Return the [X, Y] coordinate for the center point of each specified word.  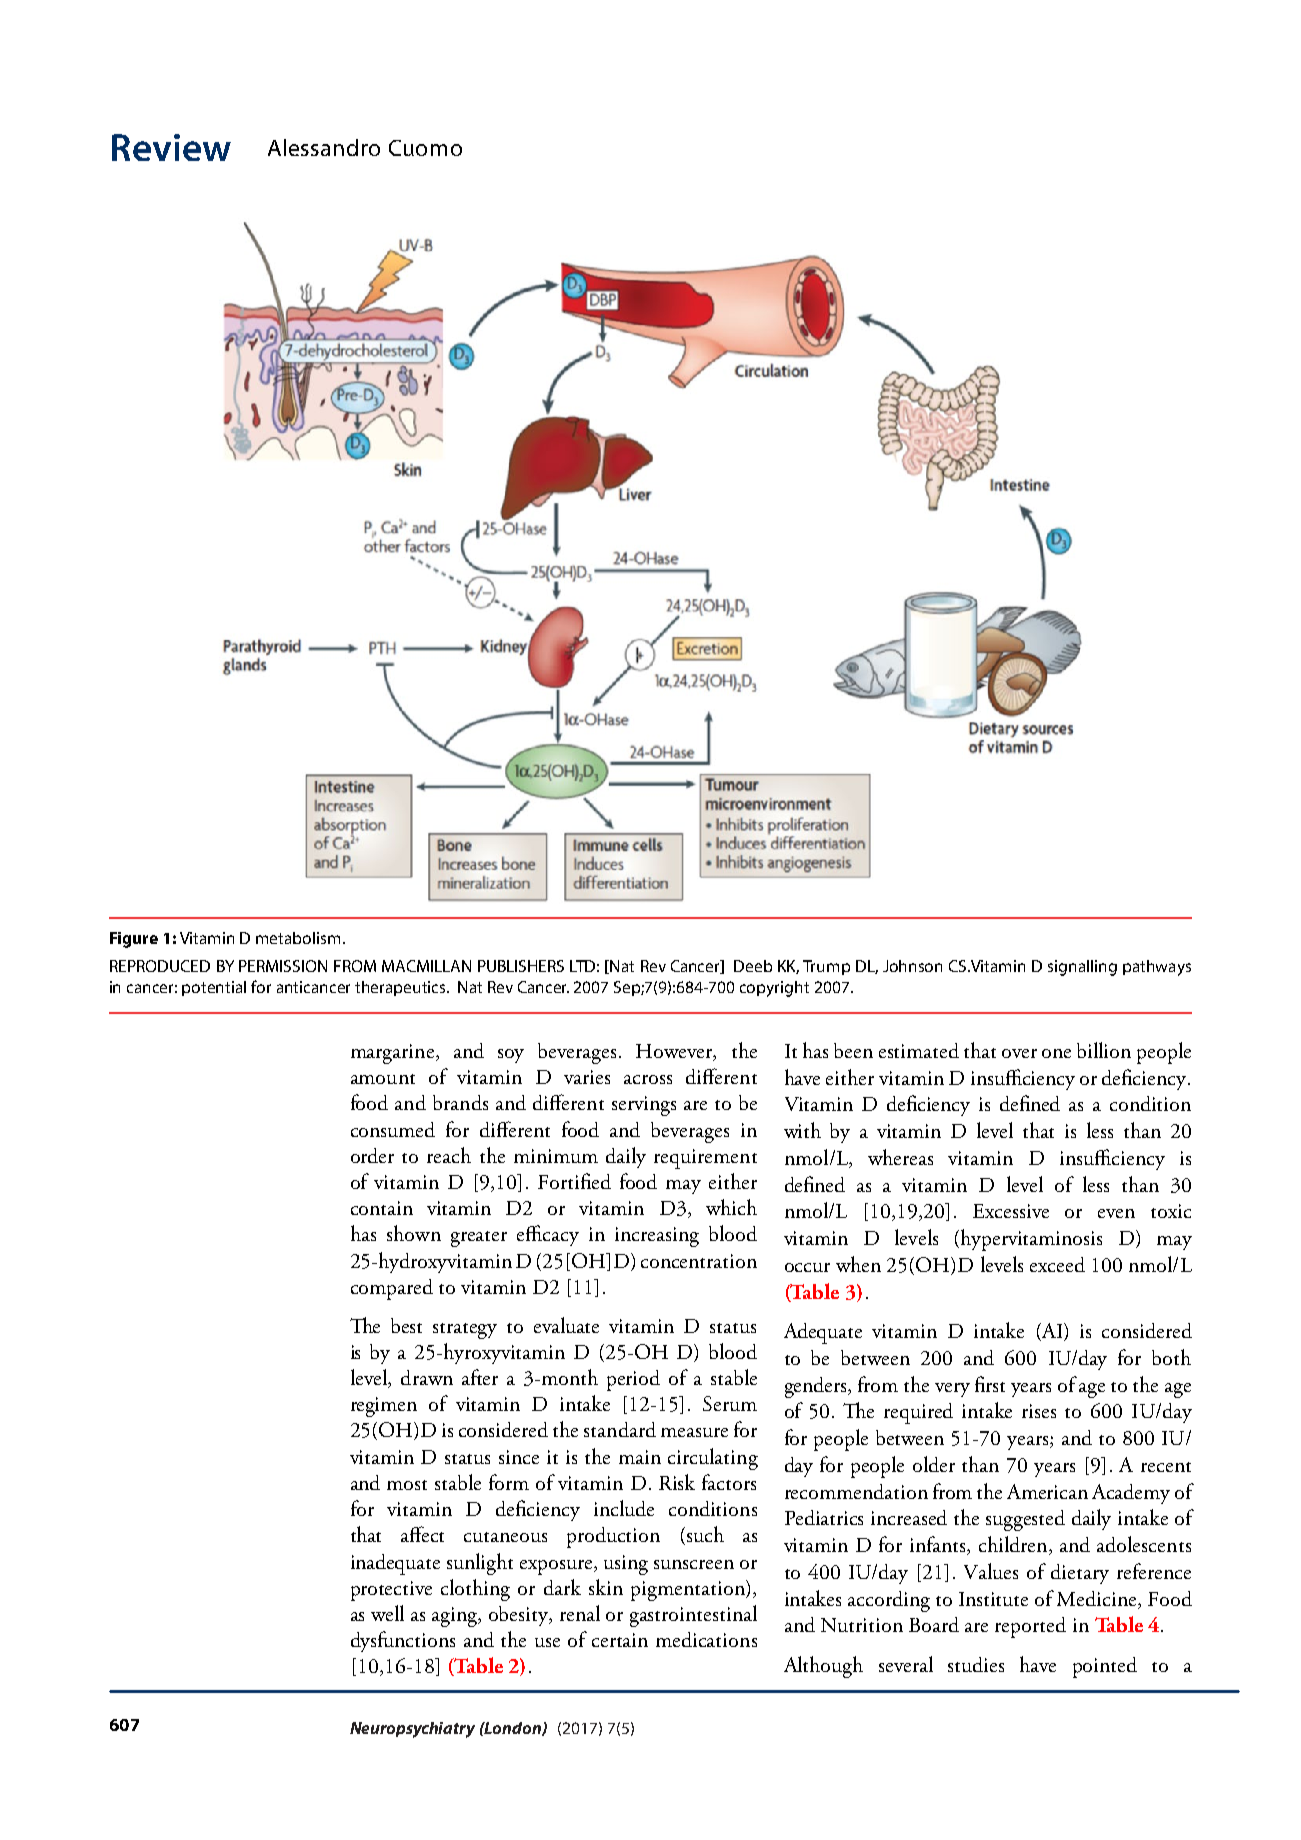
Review [171, 147]
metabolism [300, 938]
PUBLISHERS [521, 966]
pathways [1157, 968]
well [387, 1613]
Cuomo [425, 148]
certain [620, 1640]
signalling [1082, 968]
